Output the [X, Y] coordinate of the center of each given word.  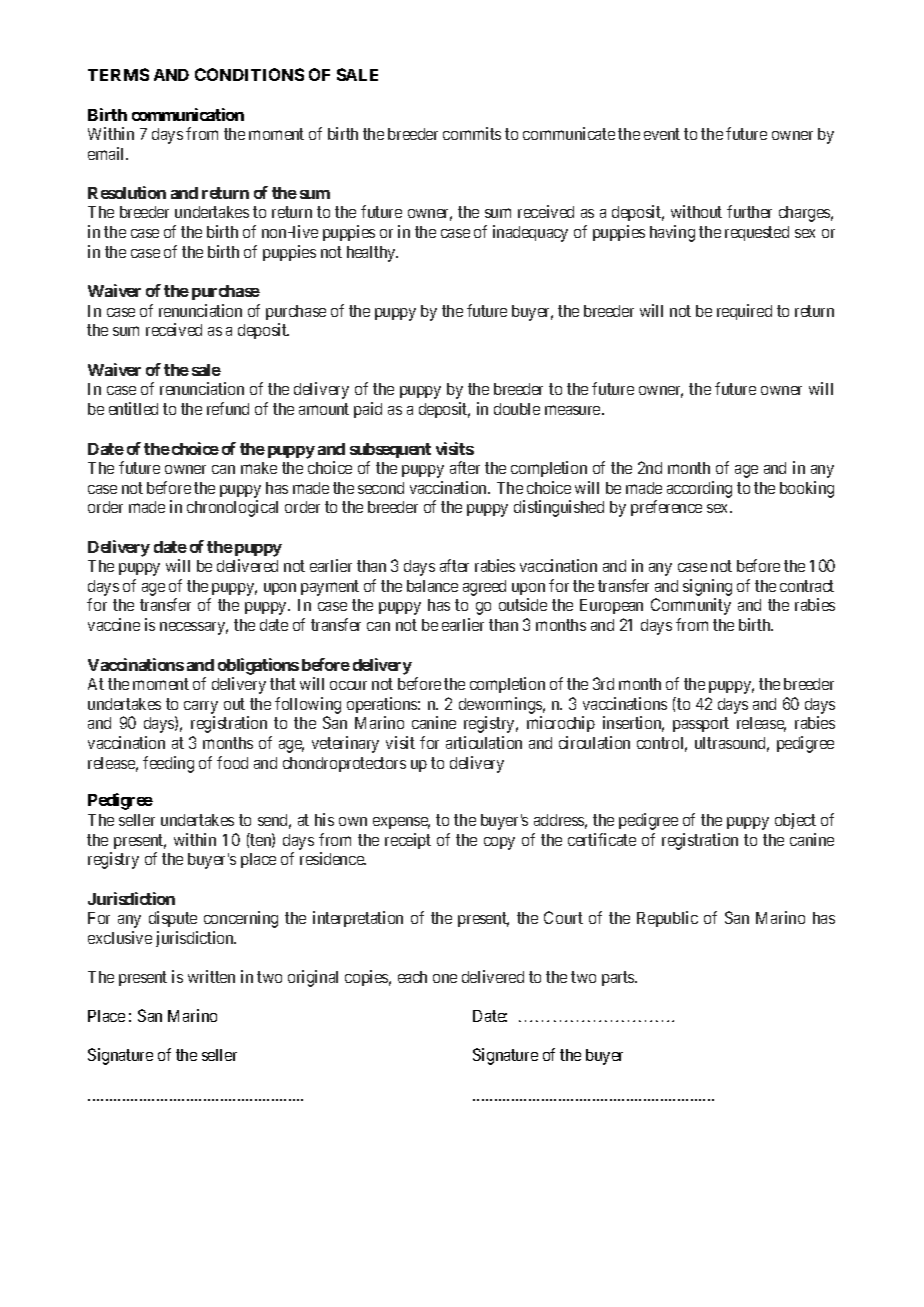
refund [228, 408]
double [517, 409]
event [662, 134]
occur [348, 685]
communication [188, 114]
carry [201, 709]
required [744, 312]
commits [472, 133]
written [211, 976]
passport [701, 725]
